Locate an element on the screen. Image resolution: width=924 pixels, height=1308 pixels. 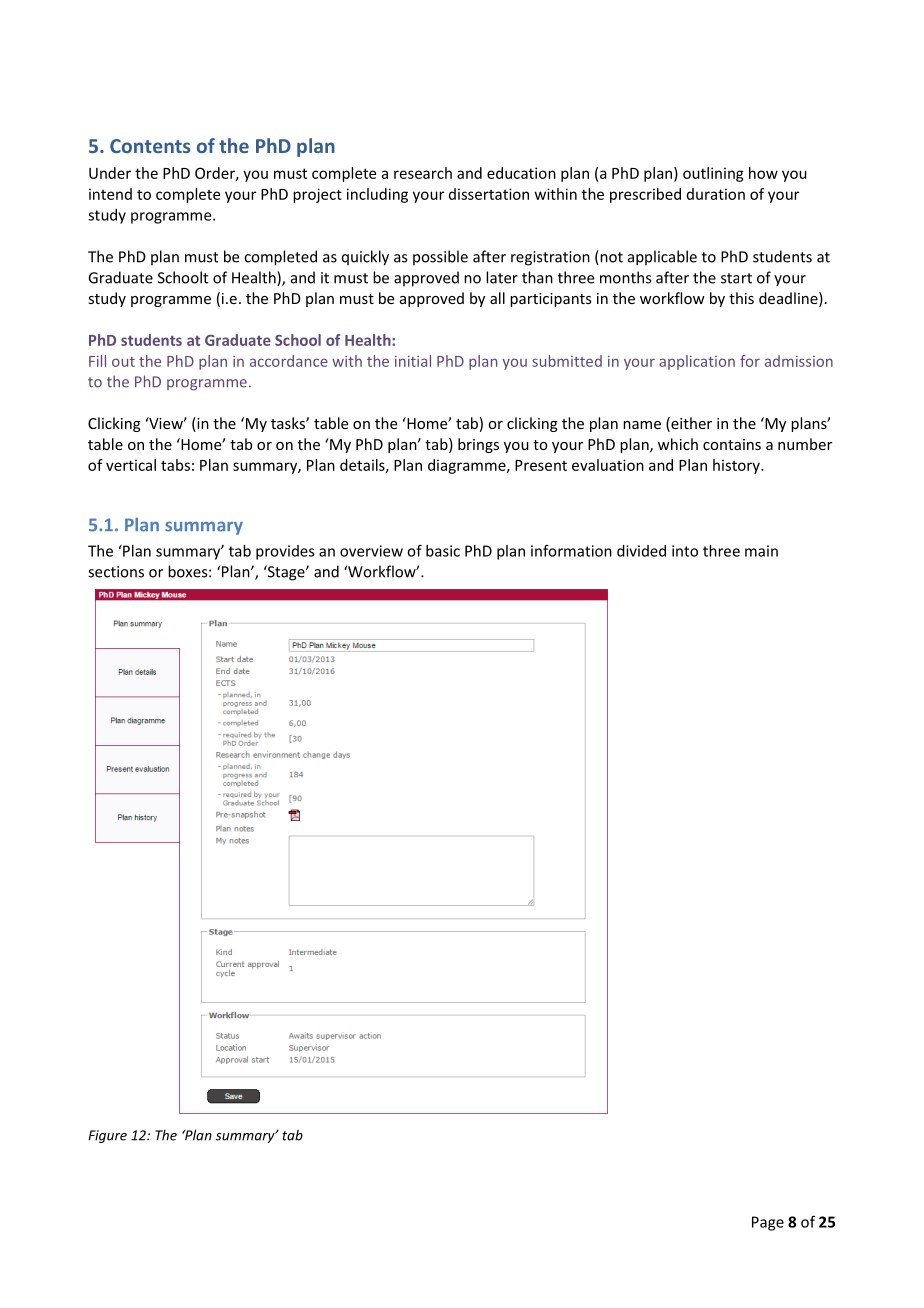
Contents is located at coordinates (150, 146).
